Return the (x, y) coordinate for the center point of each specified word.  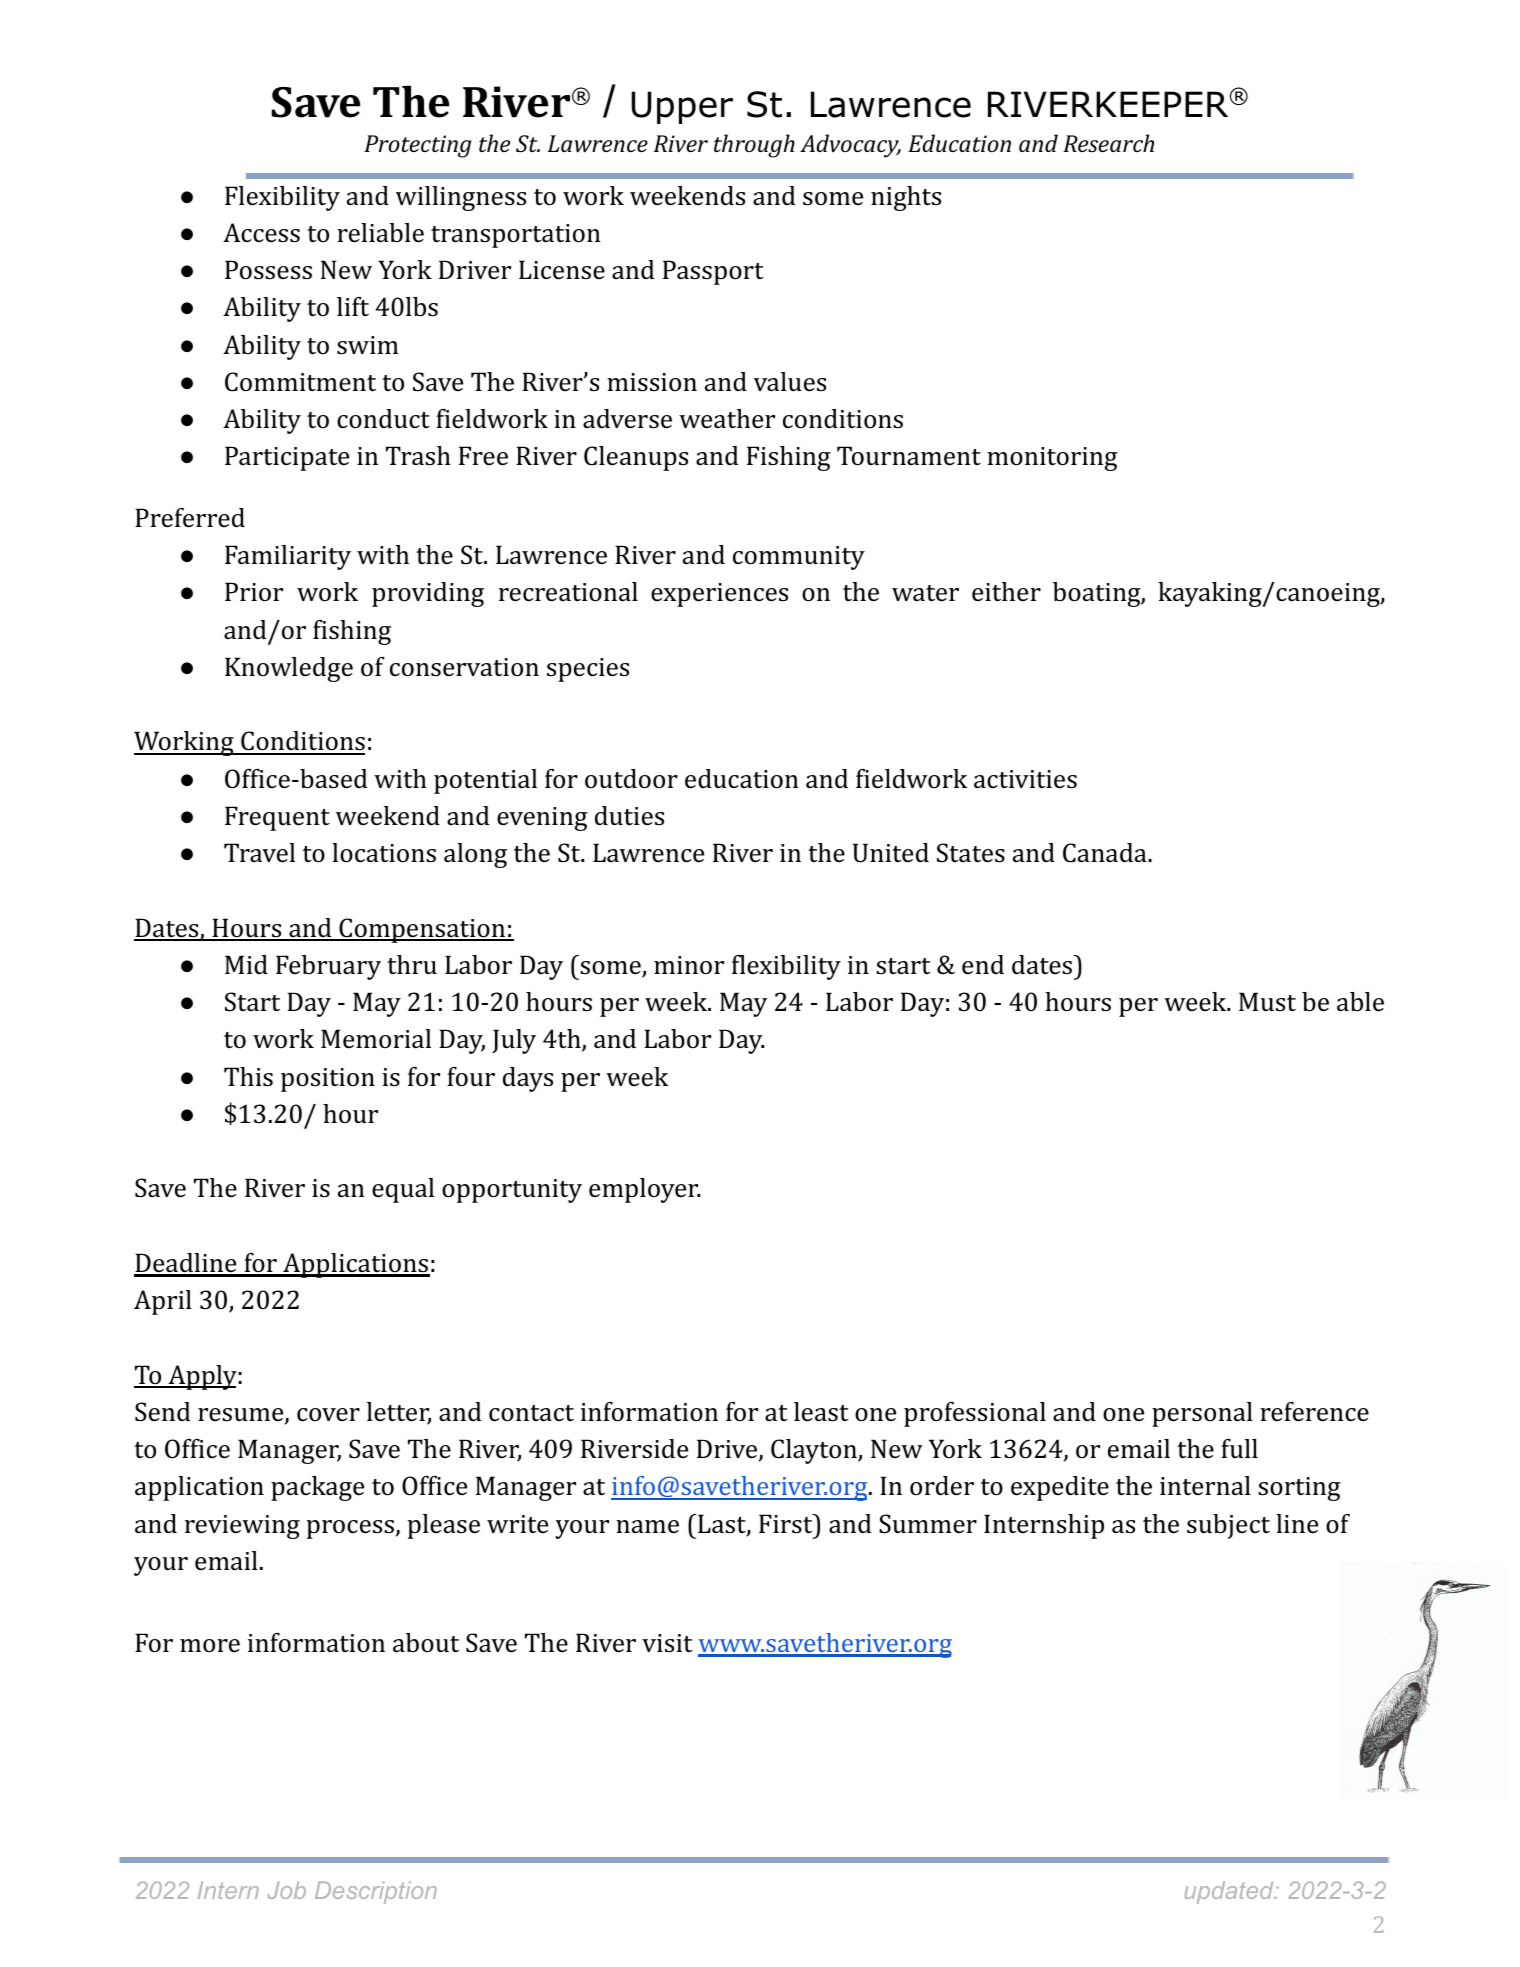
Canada (1106, 853)
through (754, 146)
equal (403, 1190)
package (317, 1488)
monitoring (1052, 459)
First (787, 1524)
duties (629, 816)
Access (261, 233)
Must (1267, 1001)
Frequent (277, 818)
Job (287, 1890)
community (799, 558)
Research (1108, 143)
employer (644, 1190)
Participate (287, 458)
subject (1228, 1526)
